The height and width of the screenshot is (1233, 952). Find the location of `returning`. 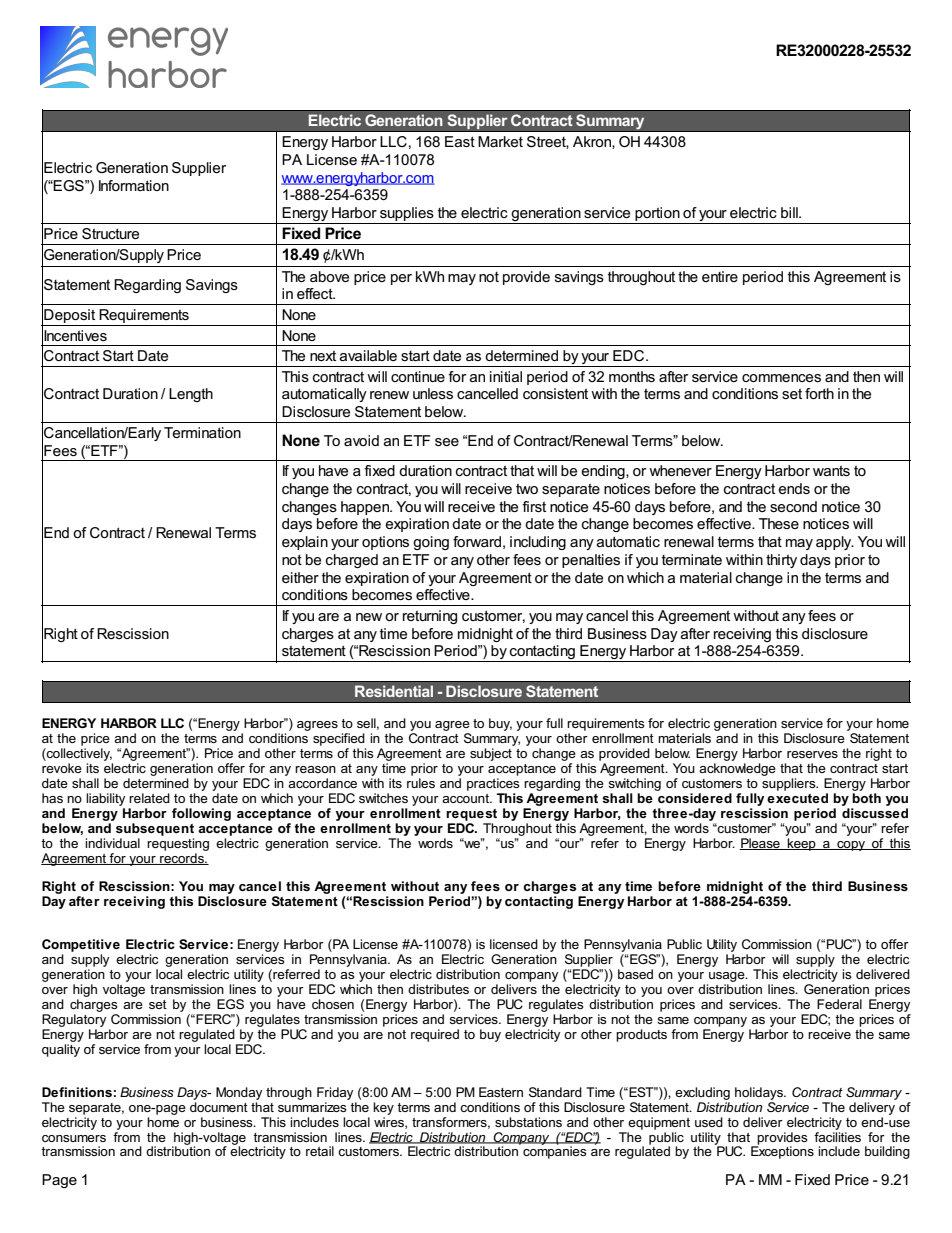

returning is located at coordinates (430, 617).
